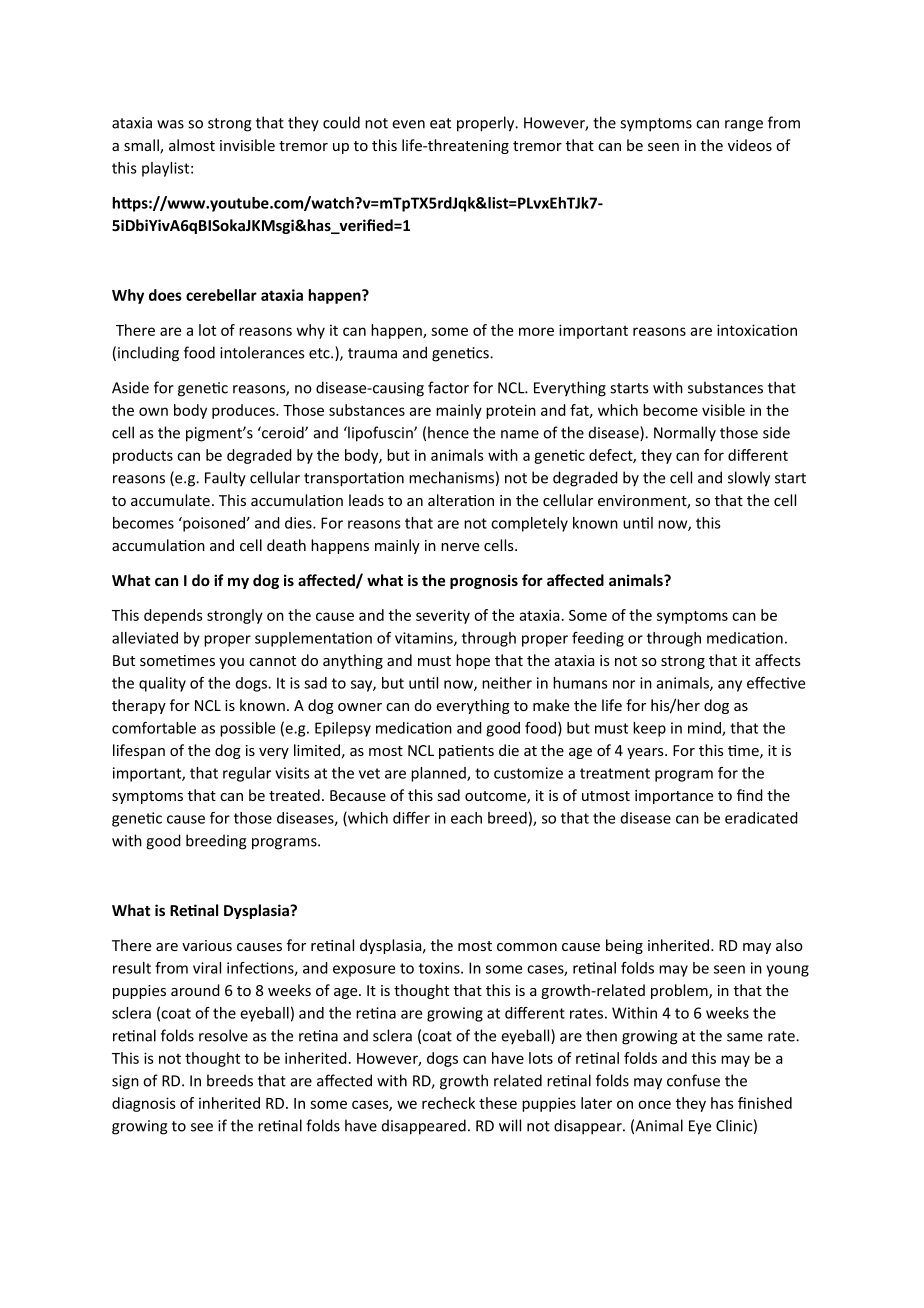 The width and height of the page is (924, 1308). What do you see at coordinates (448, 387) in the page?
I see `factor` at bounding box center [448, 387].
